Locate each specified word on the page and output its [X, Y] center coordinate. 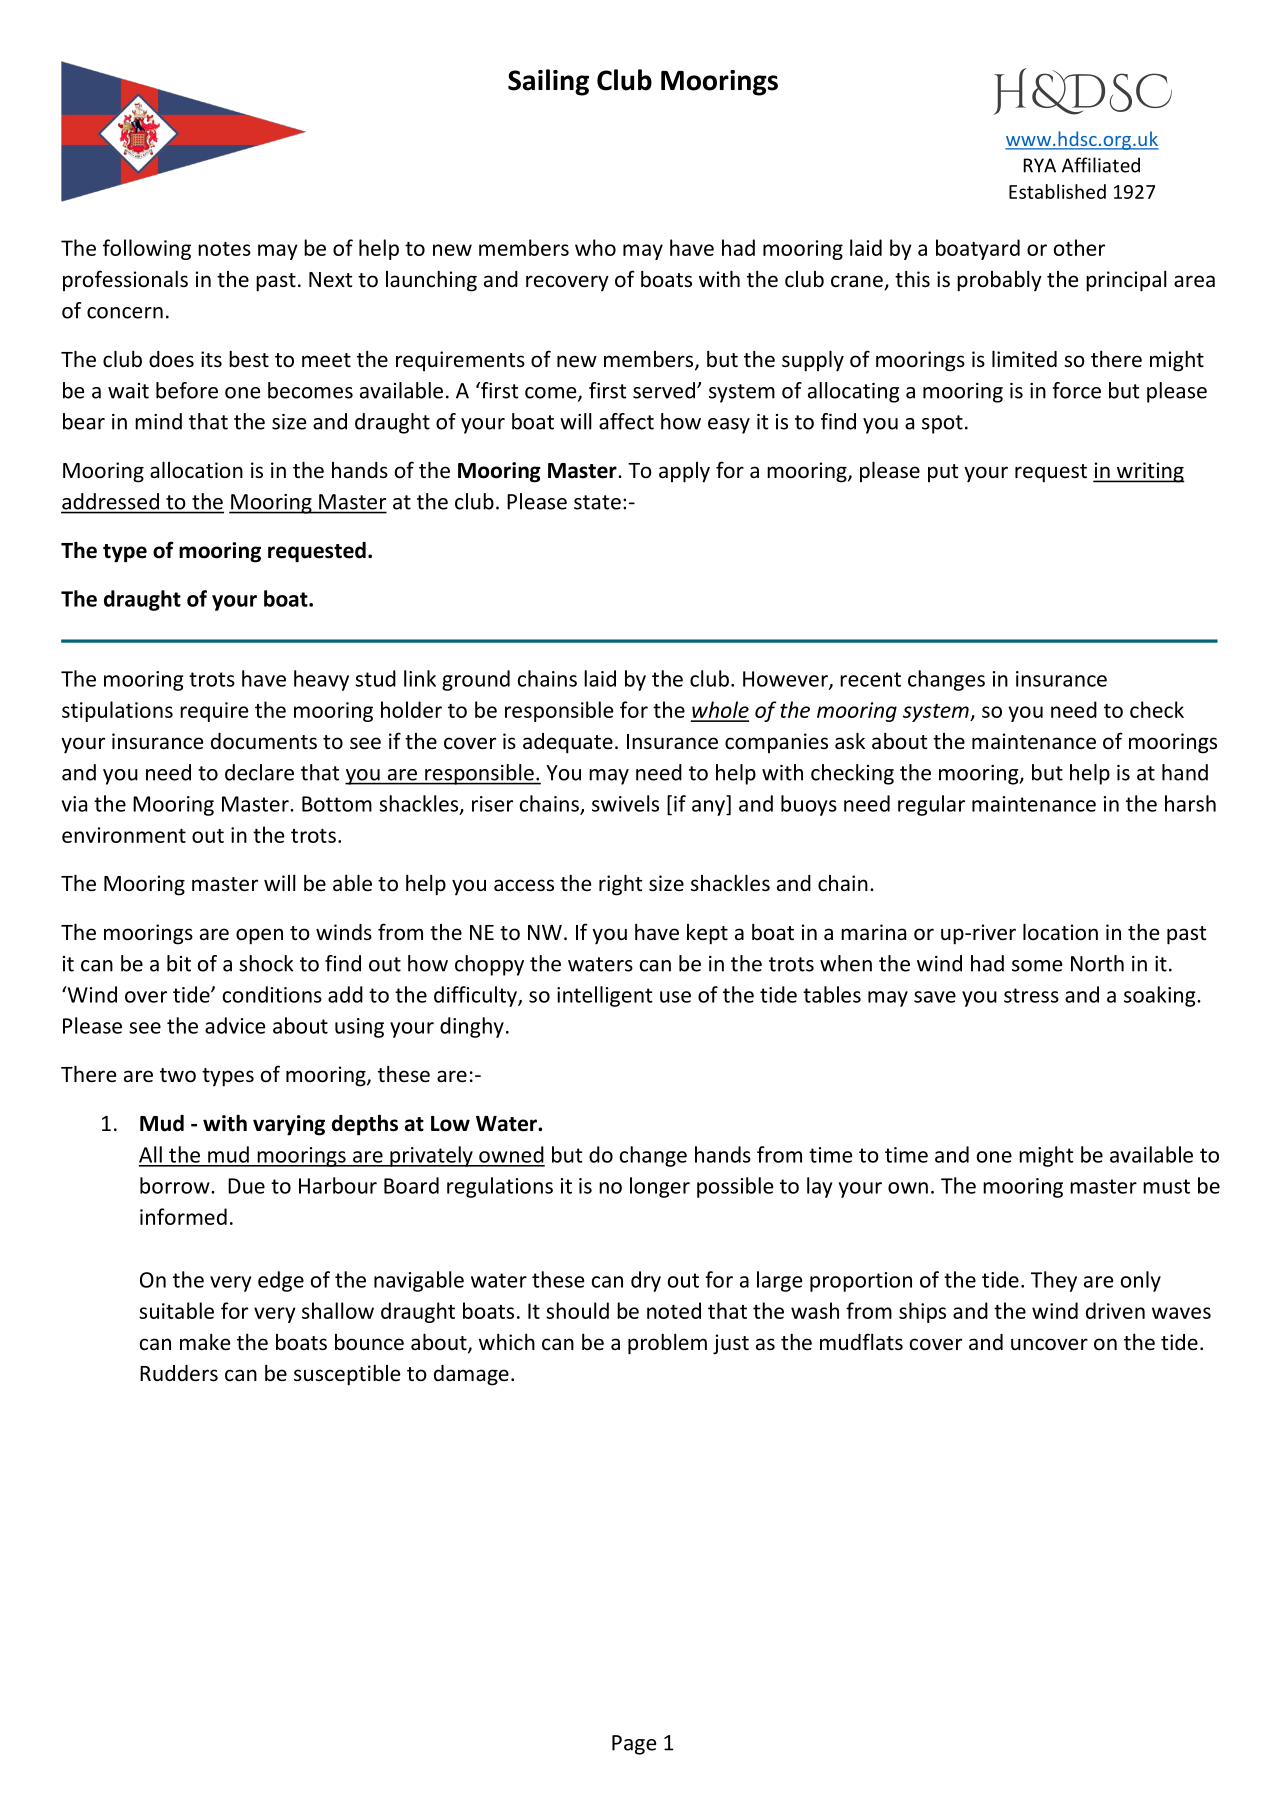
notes [224, 249]
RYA [1040, 165]
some [1037, 966]
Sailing [548, 82]
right [620, 885]
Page [634, 1745]
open [259, 936]
